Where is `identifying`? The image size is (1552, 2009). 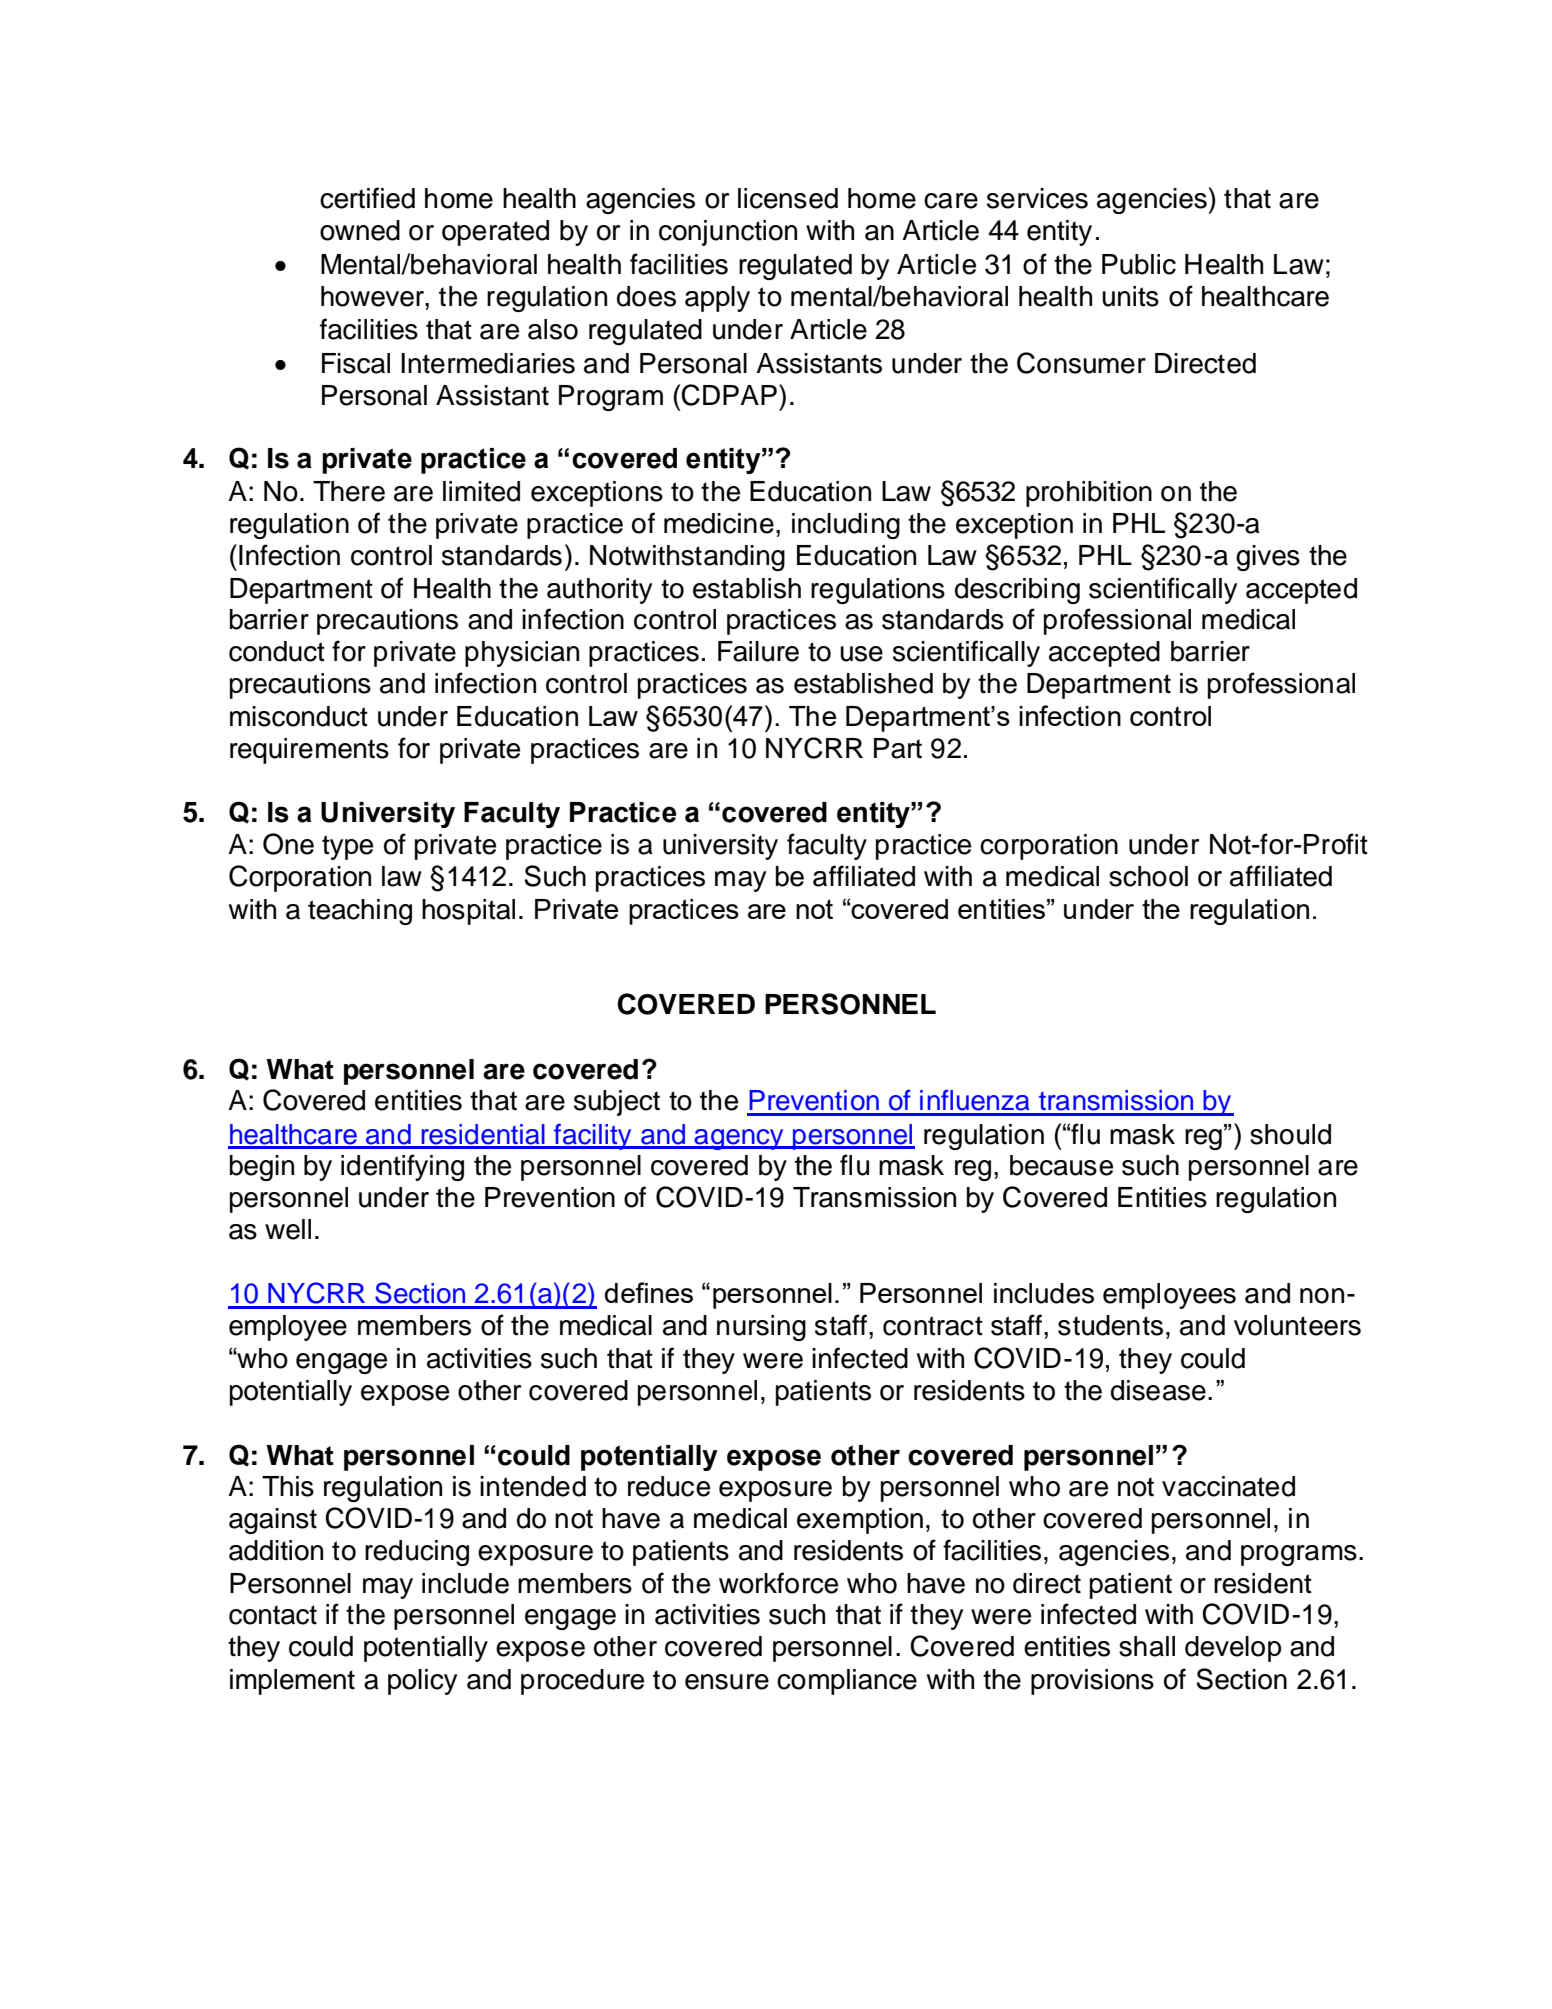 identifying is located at coordinates (402, 1167).
